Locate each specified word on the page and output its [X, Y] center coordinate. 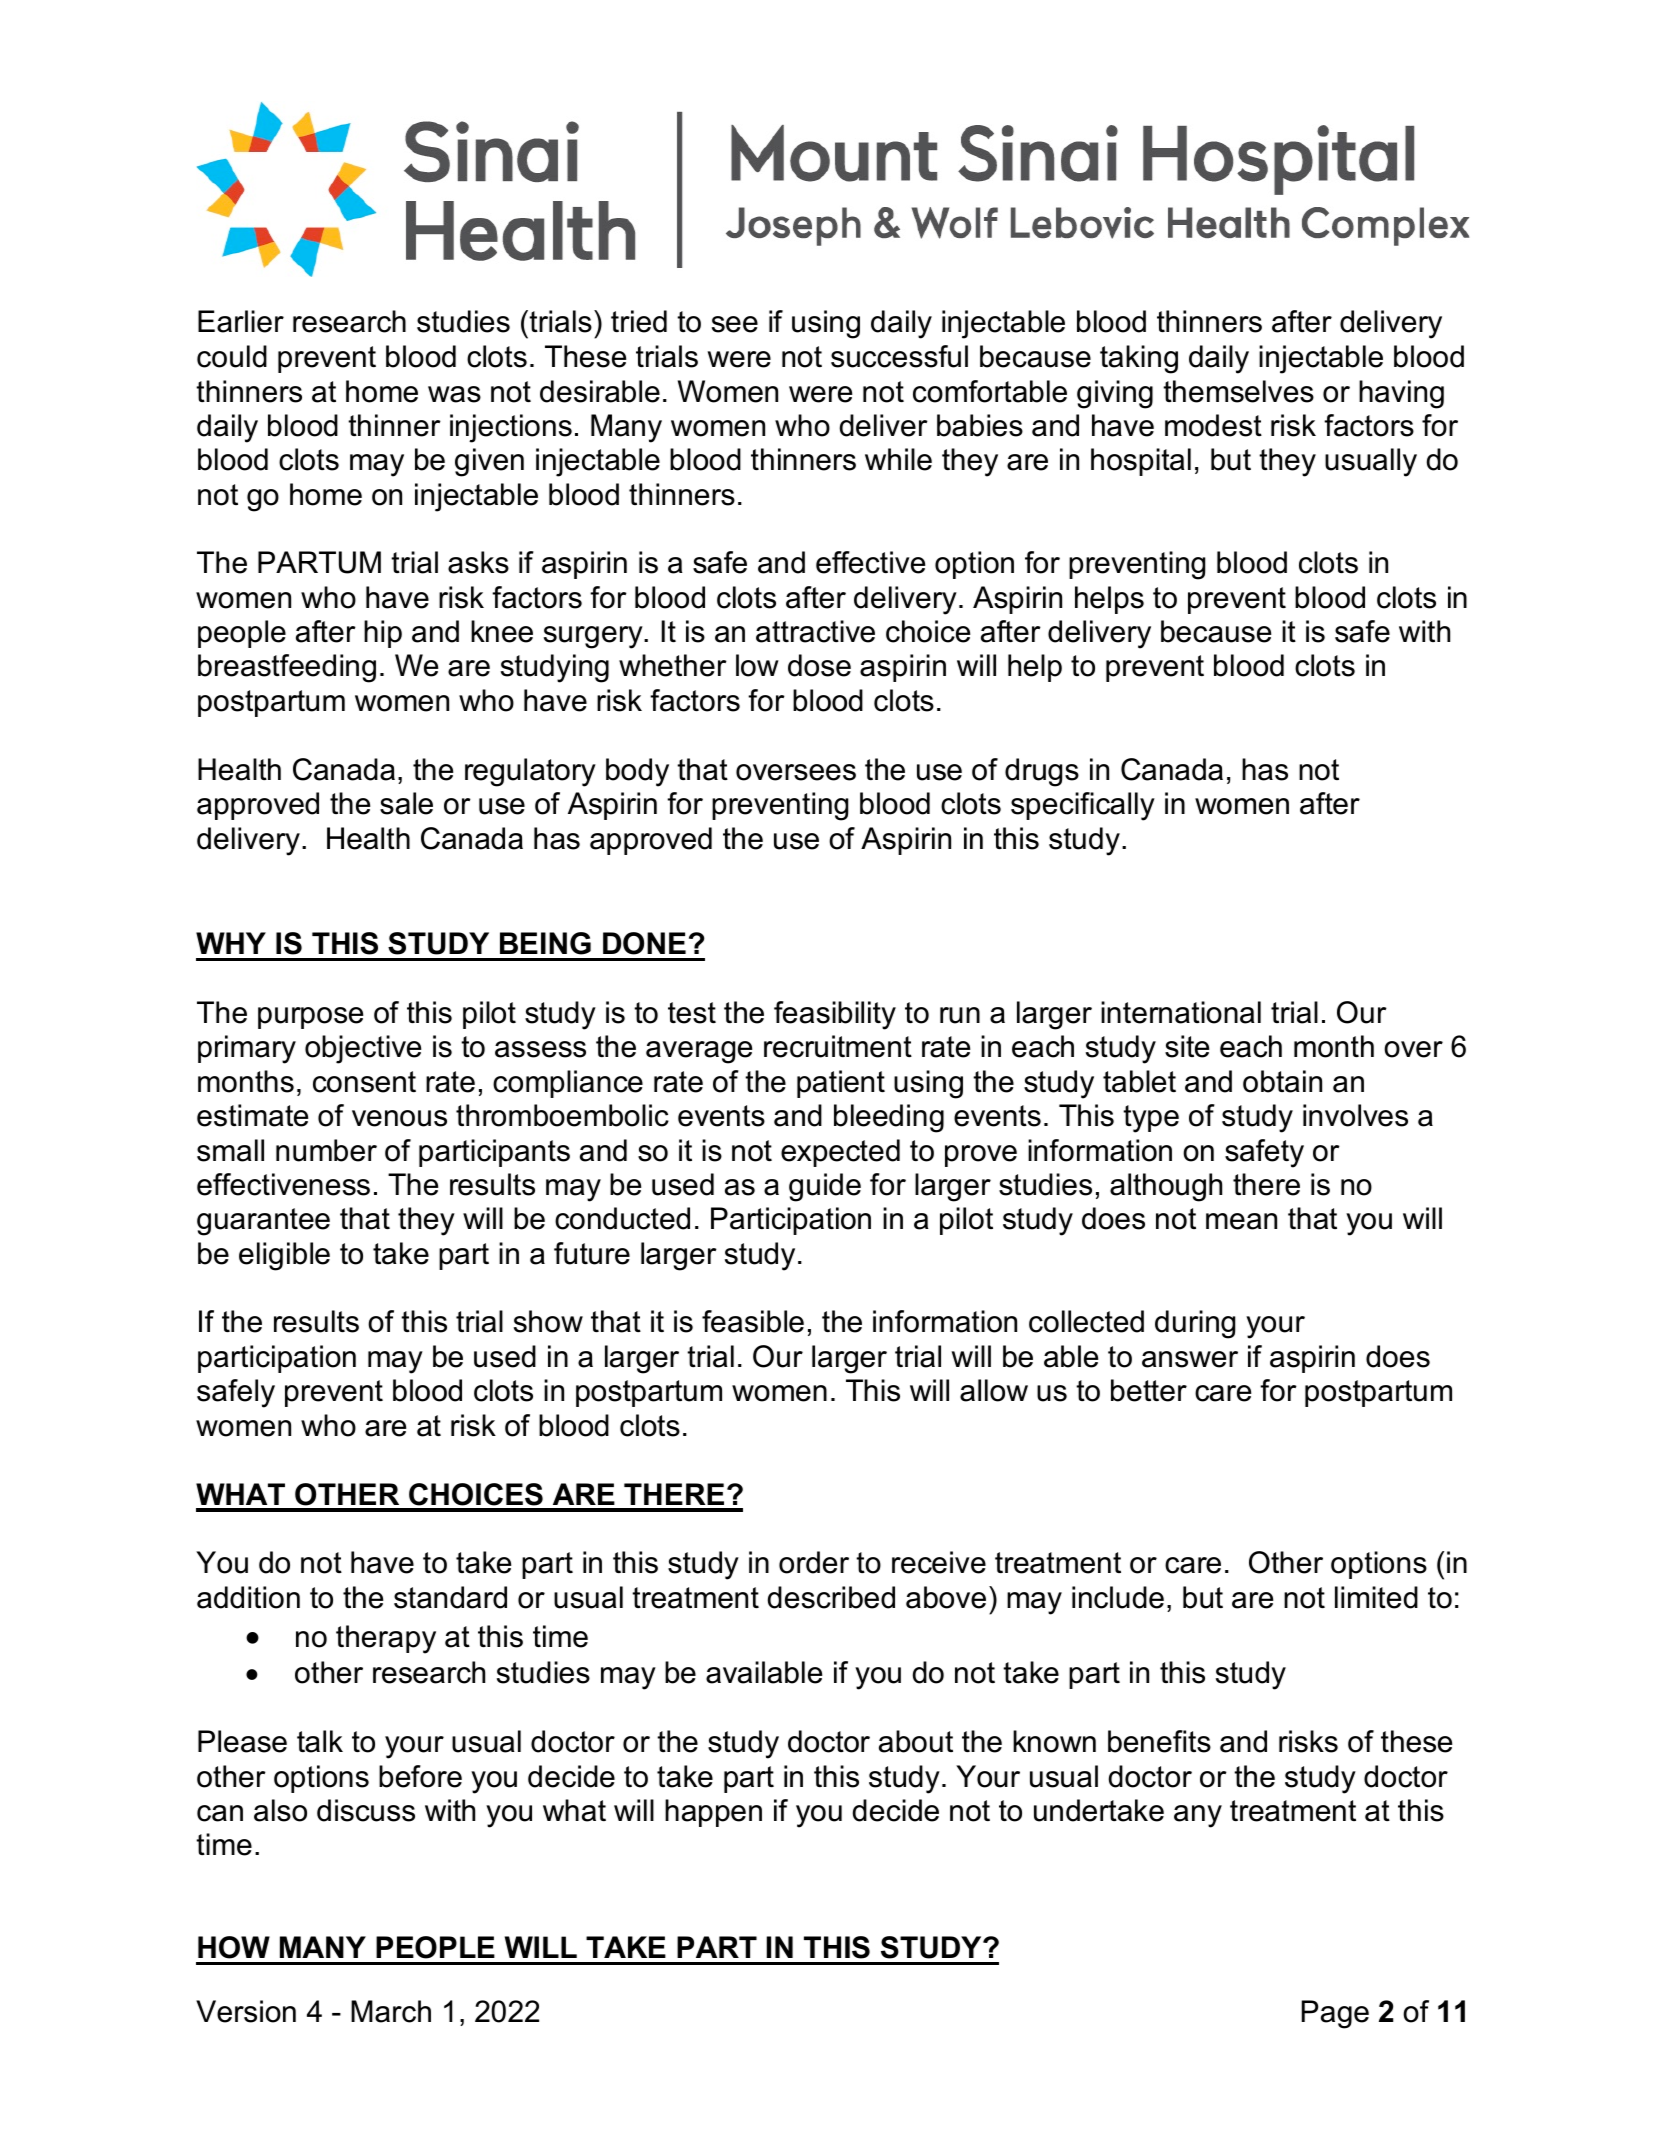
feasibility [835, 1015]
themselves [1238, 391]
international [1181, 1012]
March [391, 2011]
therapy [386, 1639]
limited [1376, 1597]
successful [899, 356]
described [831, 1597]
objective [363, 1049]
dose [819, 665]
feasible [753, 1321]
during [1195, 1324]
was [454, 394]
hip [383, 634]
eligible [284, 1256]
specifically [1083, 806]
